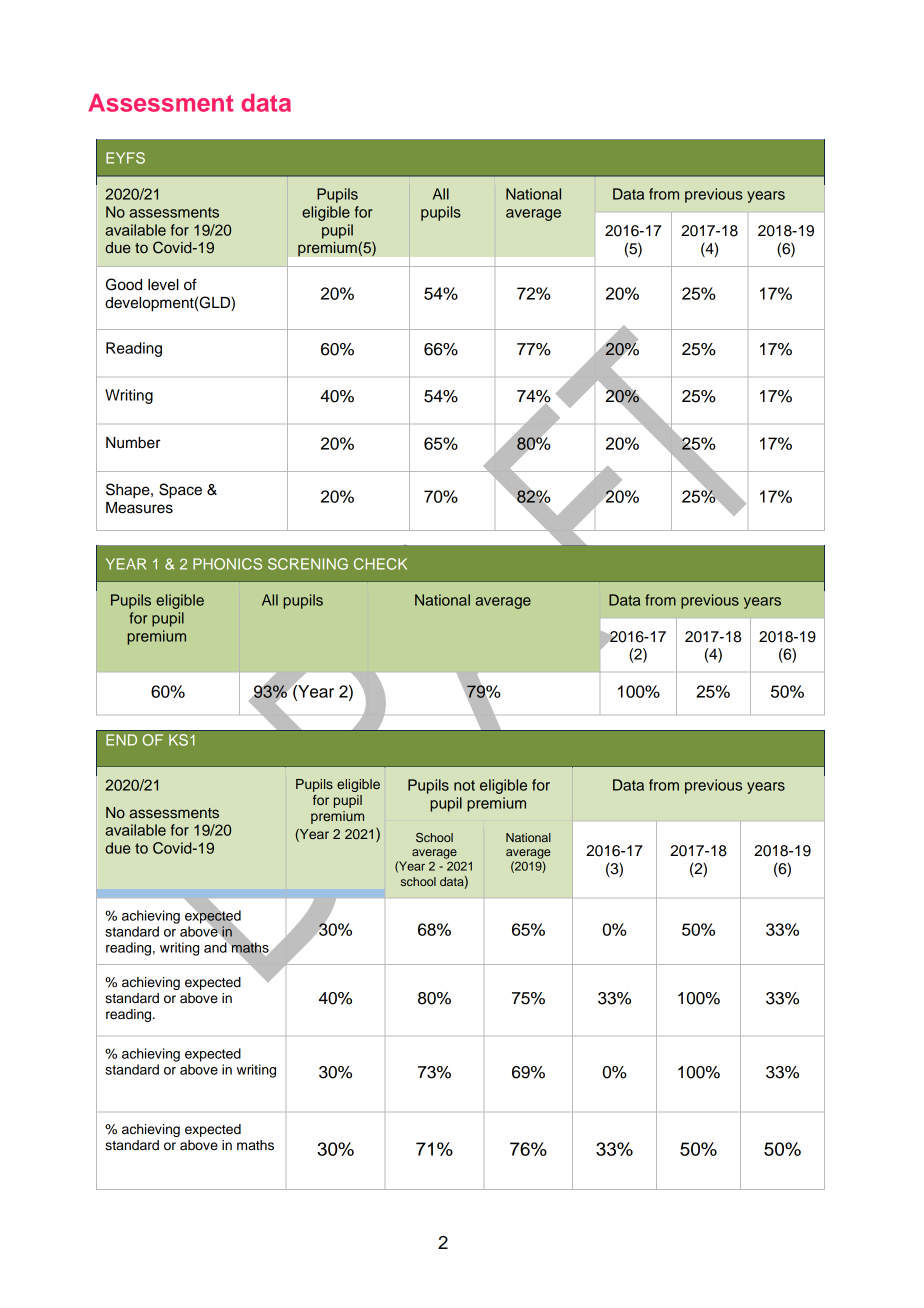 Image resolution: width=924 pixels, height=1308 pixels. Describe the element at coordinates (227, 564) in the image. I see `PHONICS` at that location.
